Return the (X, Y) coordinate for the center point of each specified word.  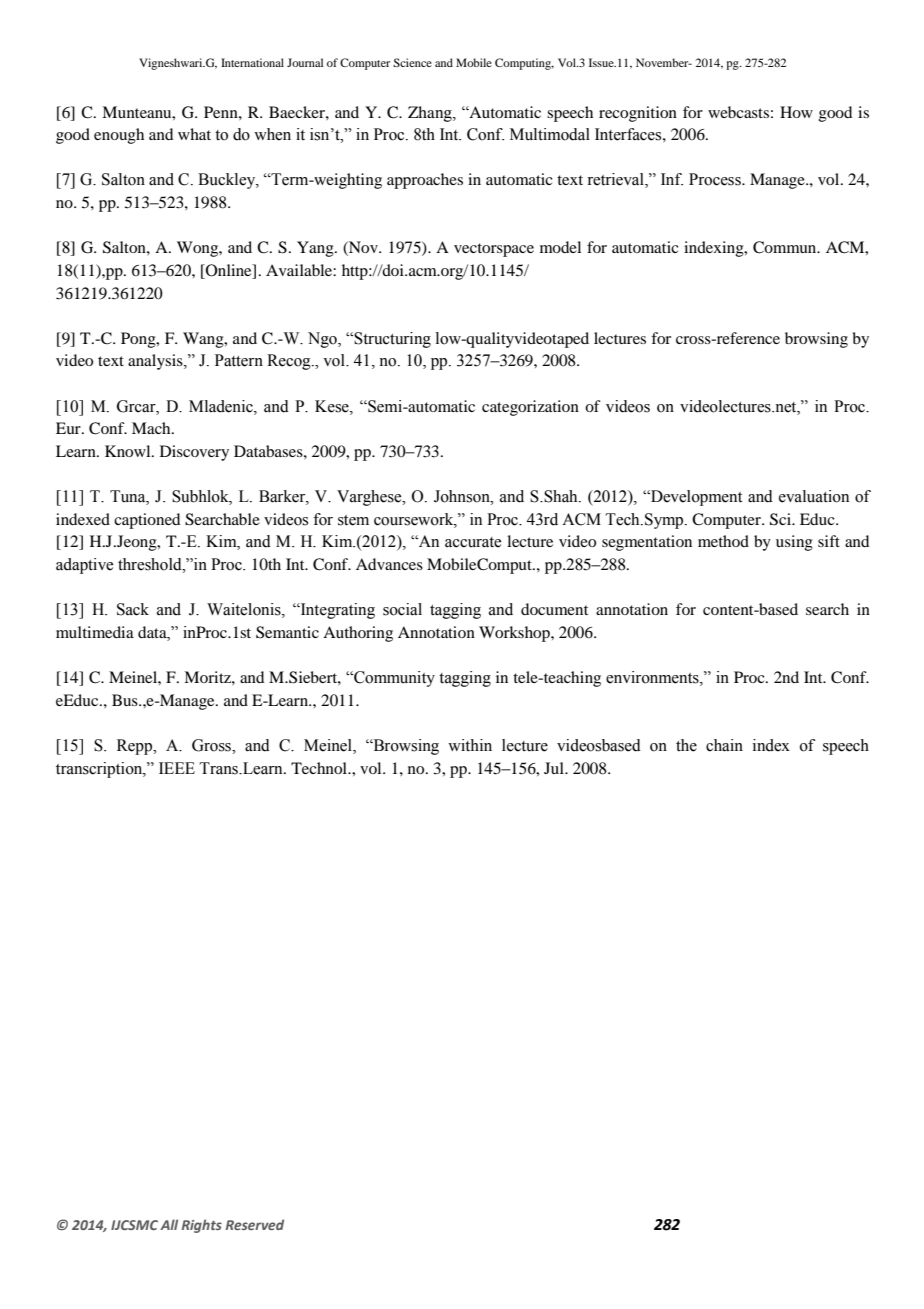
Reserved (255, 1224)
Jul (555, 768)
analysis (156, 362)
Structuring (392, 340)
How (796, 112)
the (686, 745)
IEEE (177, 768)
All (169, 1224)
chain (724, 745)
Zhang (431, 114)
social (402, 609)
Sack (133, 609)
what (194, 134)
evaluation (814, 496)
